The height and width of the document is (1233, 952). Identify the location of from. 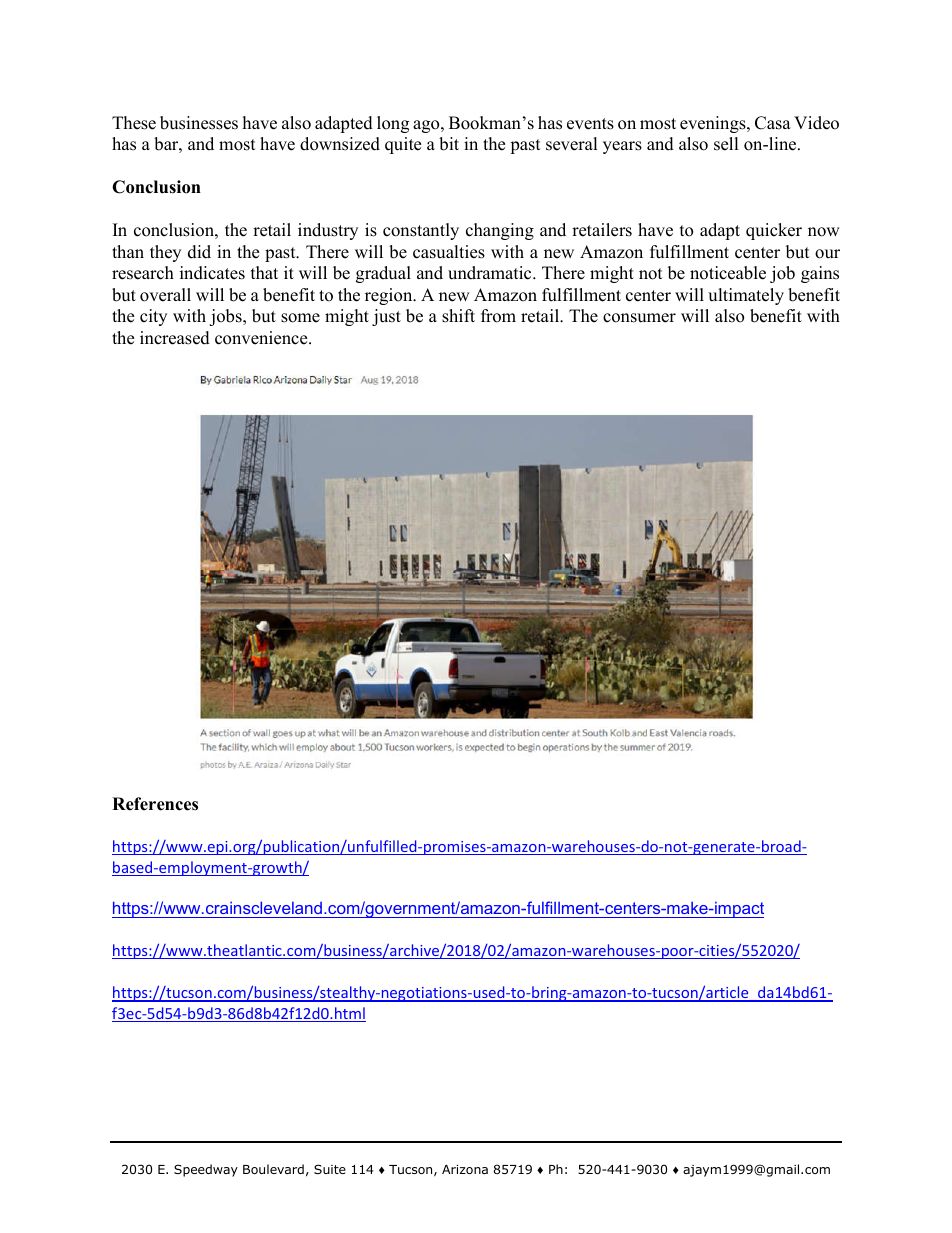
(498, 316).
